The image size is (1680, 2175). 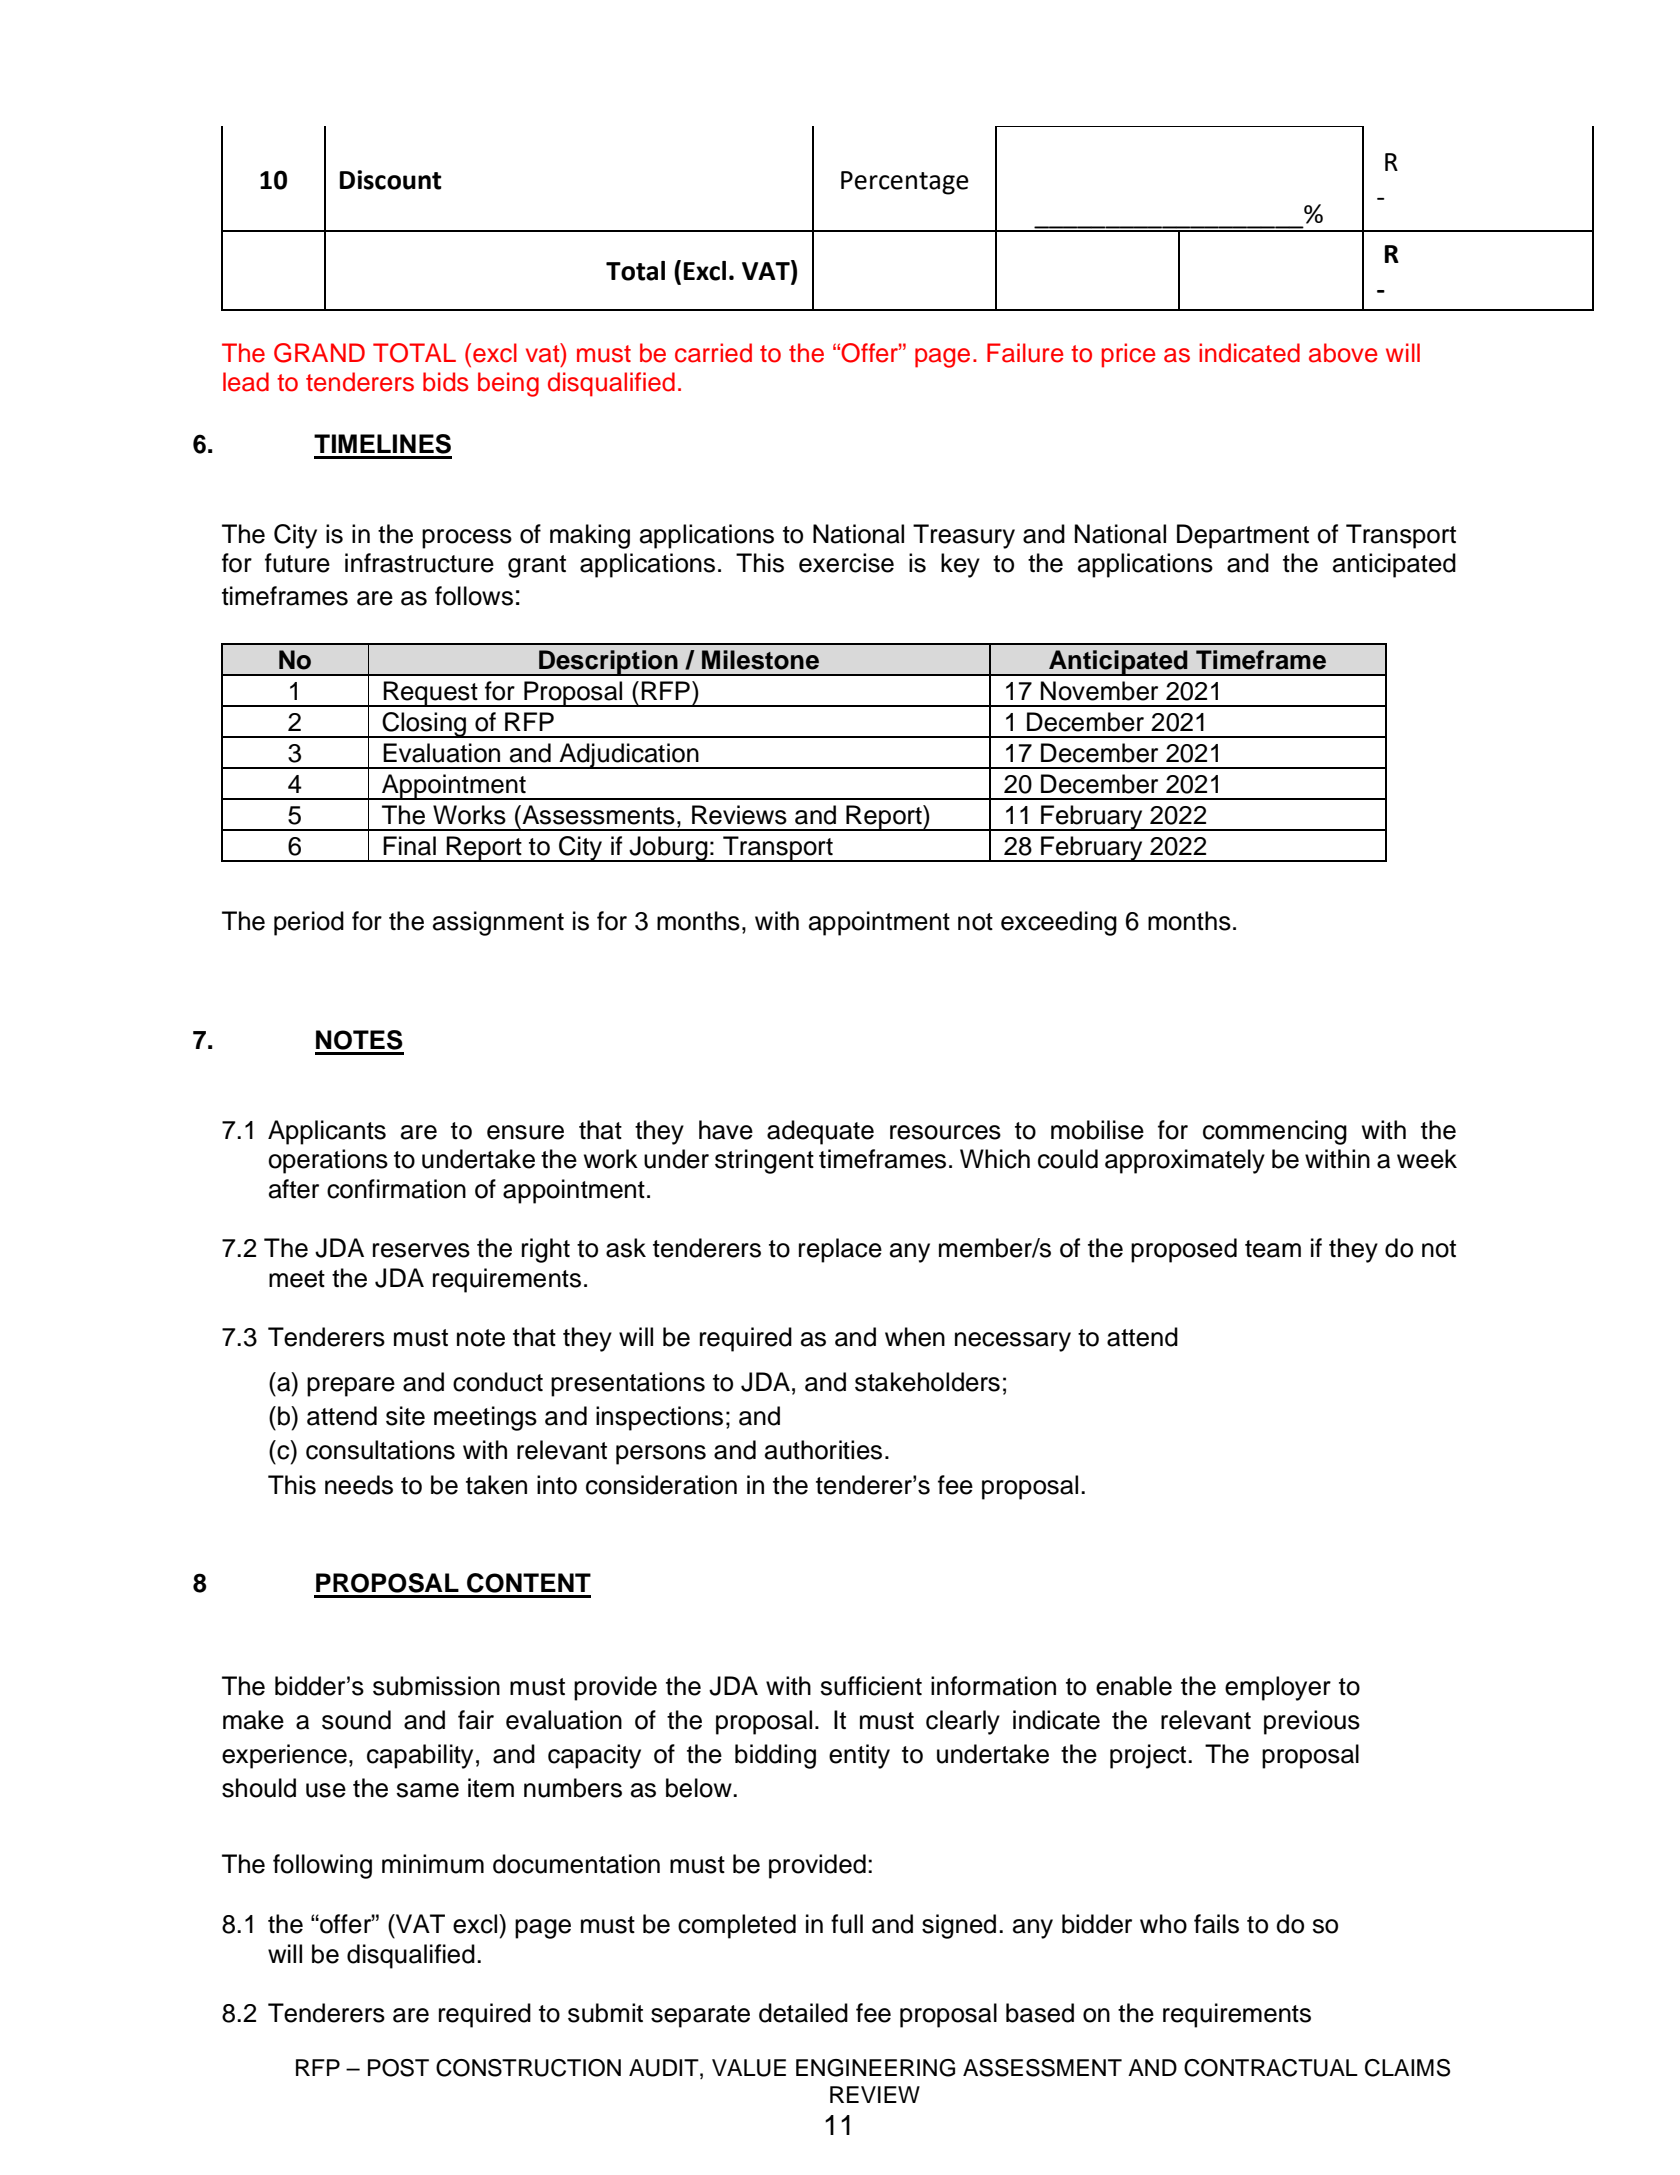 I want to click on commencing, so click(x=1275, y=1132).
